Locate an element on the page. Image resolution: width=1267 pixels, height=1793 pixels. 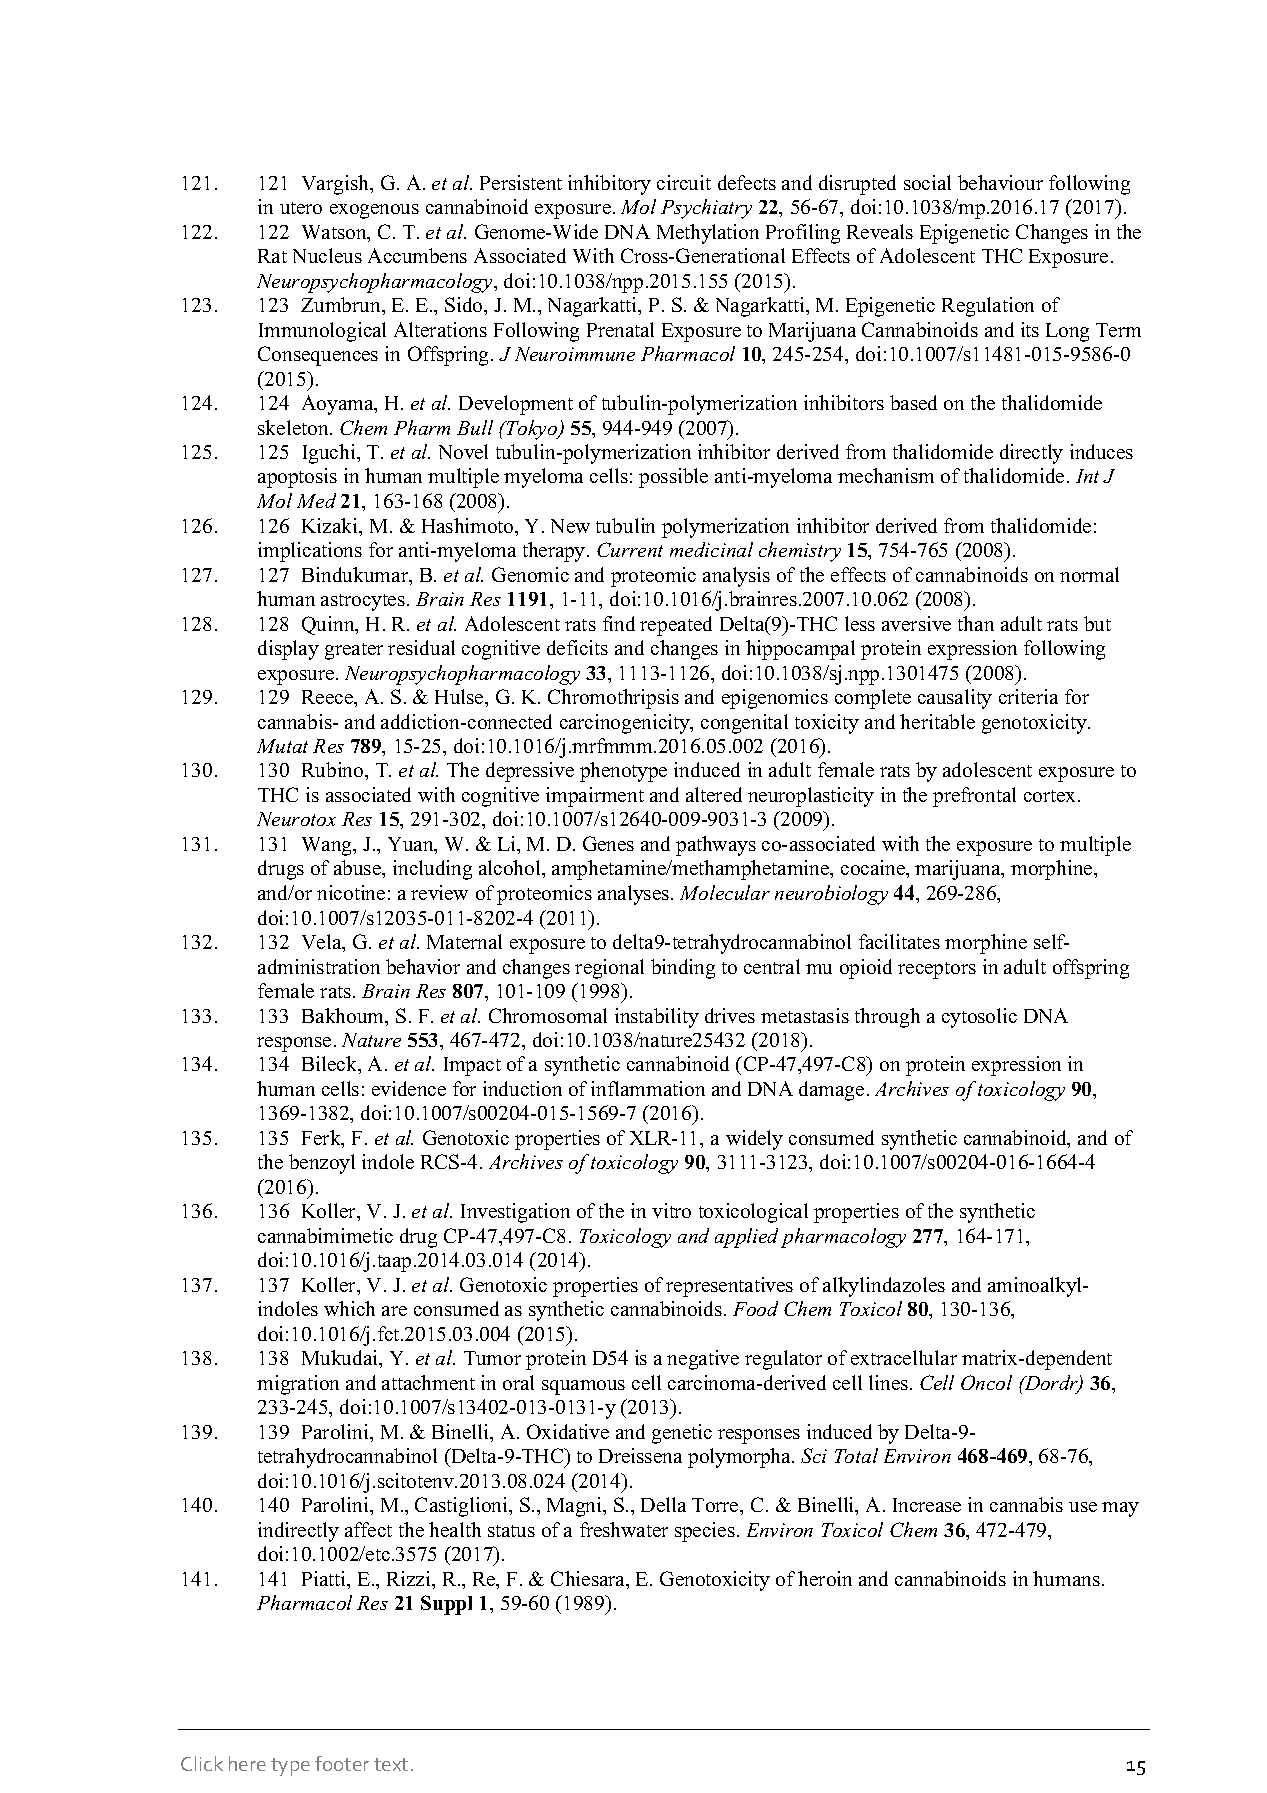
benzoyl is located at coordinates (322, 1164).
